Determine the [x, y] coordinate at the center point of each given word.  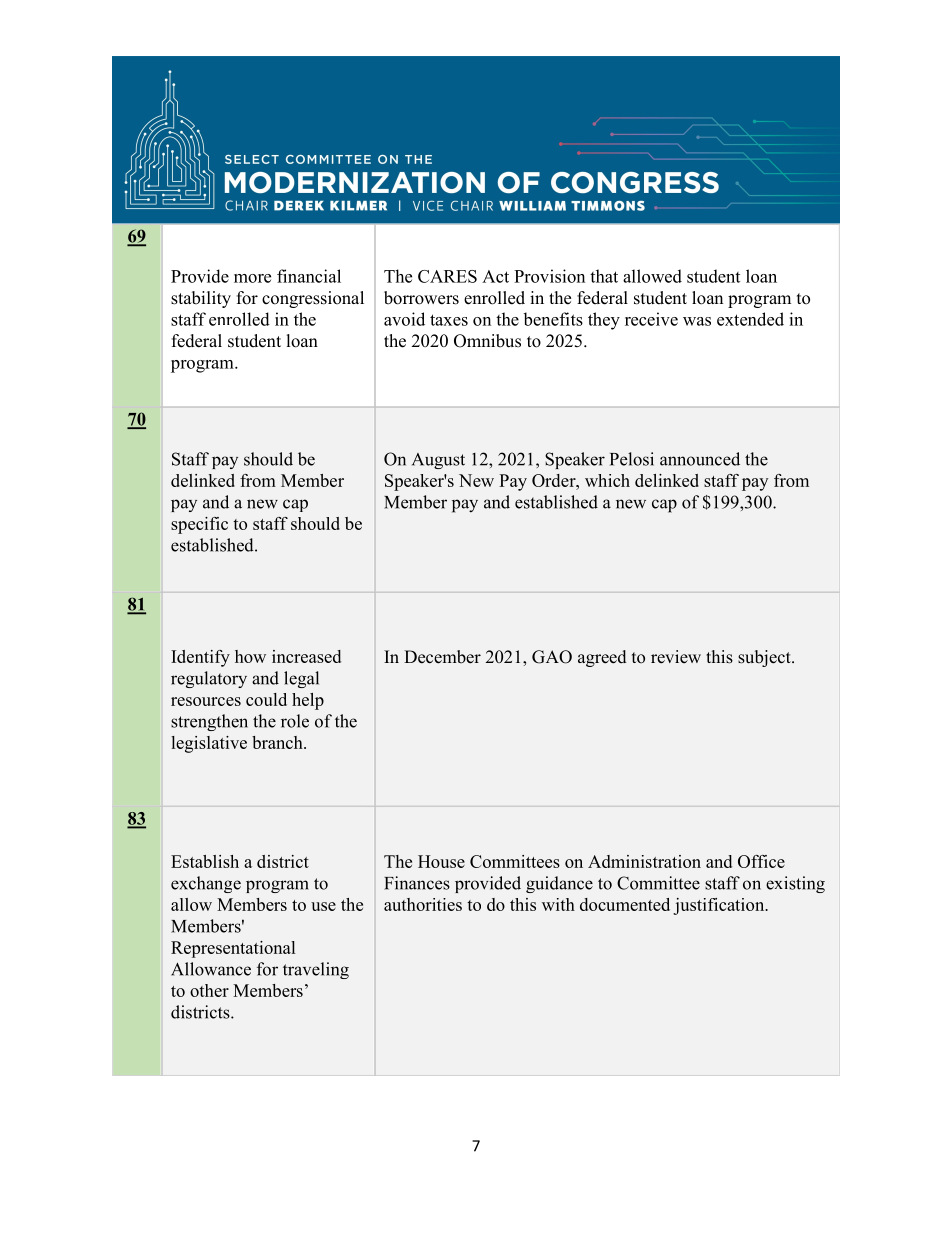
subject [765, 658]
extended [750, 319]
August [438, 461]
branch [278, 742]
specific [199, 525]
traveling [316, 970]
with [558, 904]
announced [700, 459]
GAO [552, 657]
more [252, 278]
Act [495, 276]
